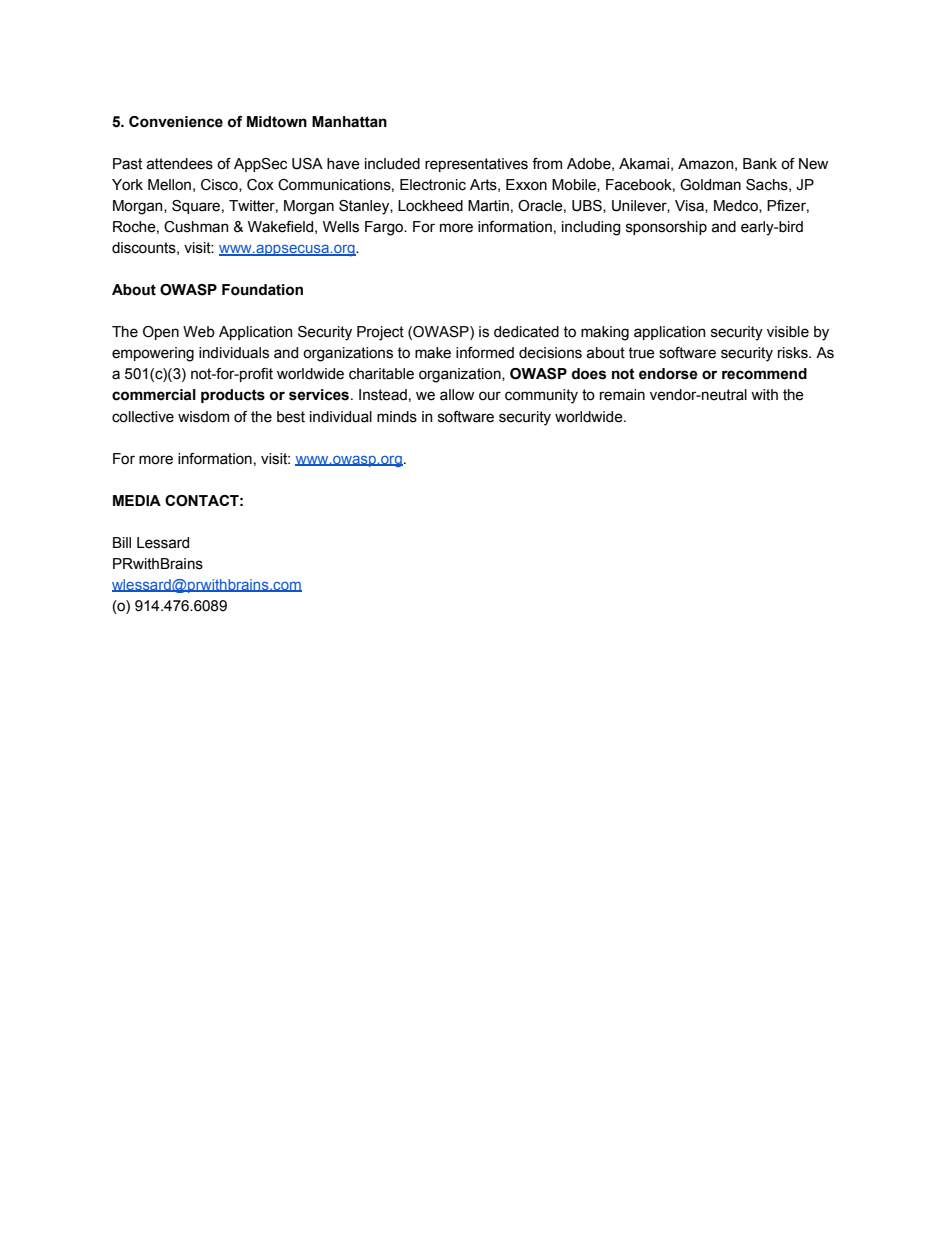  Describe the element at coordinates (122, 542) in the image. I see `Bill` at that location.
